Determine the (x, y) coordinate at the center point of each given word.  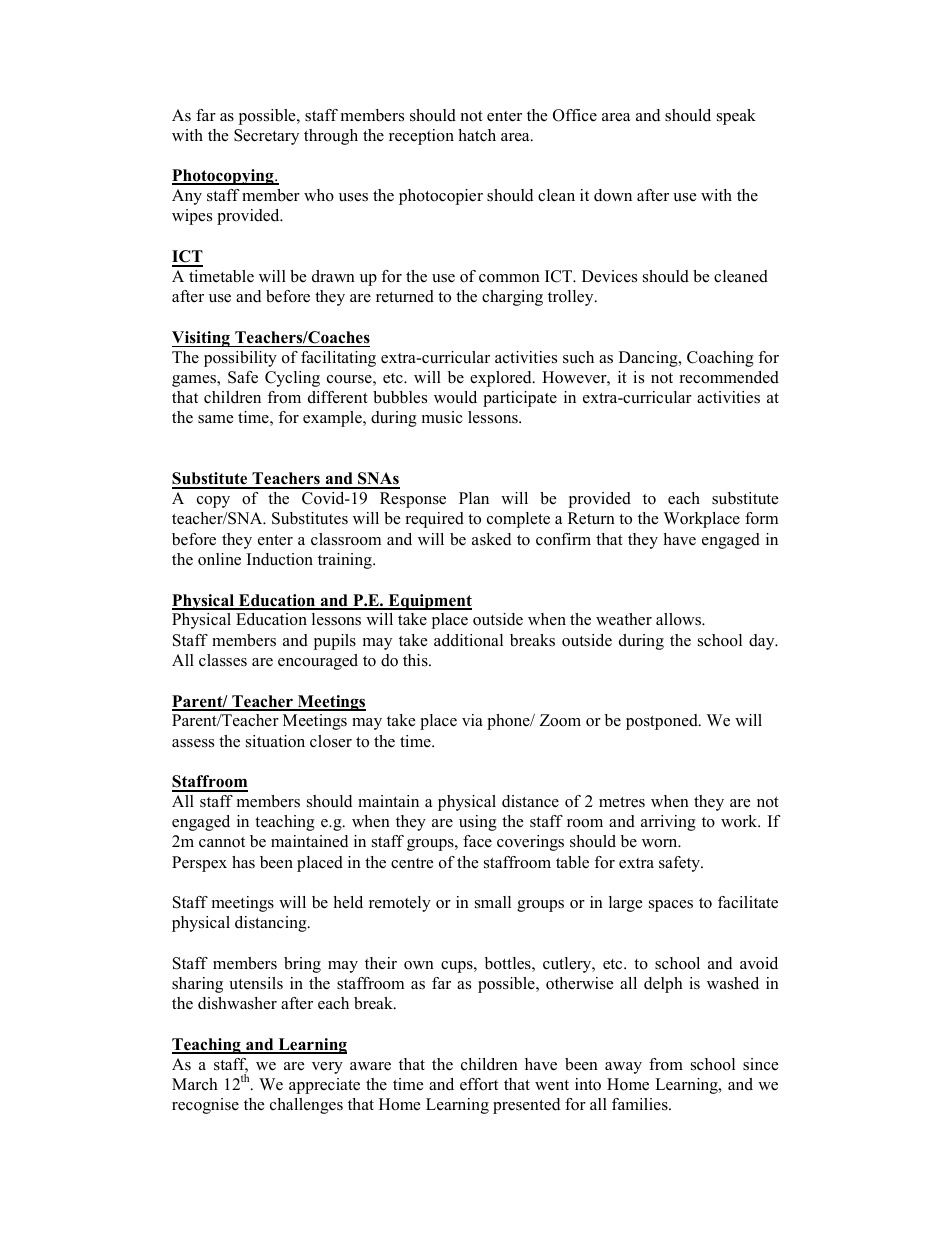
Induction (280, 559)
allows (679, 619)
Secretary (266, 137)
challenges (306, 1106)
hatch (477, 135)
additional (468, 640)
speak (736, 117)
